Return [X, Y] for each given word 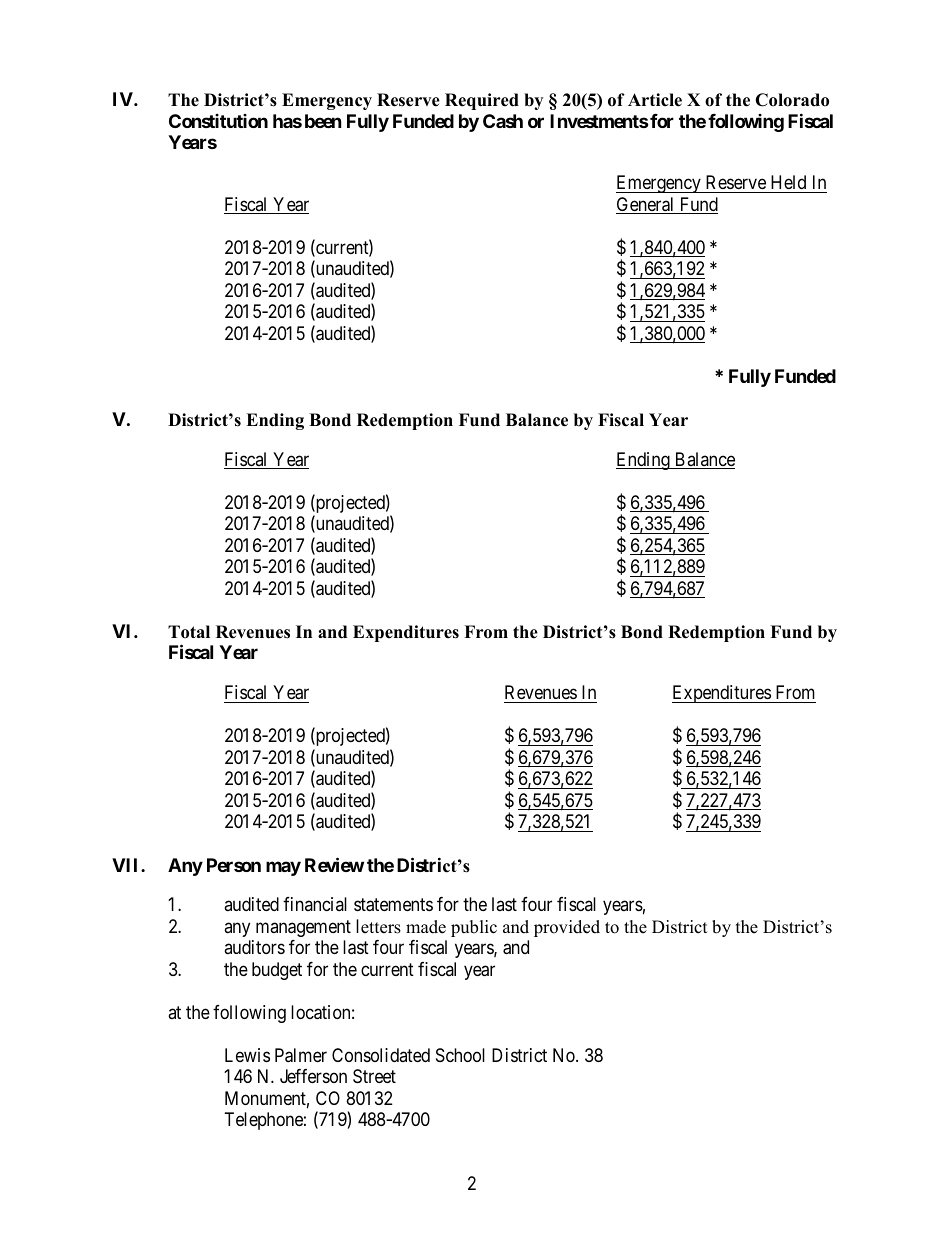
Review [334, 864]
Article [655, 100]
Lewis [247, 1055]
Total [189, 632]
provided [567, 928]
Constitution [218, 121]
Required [482, 101]
